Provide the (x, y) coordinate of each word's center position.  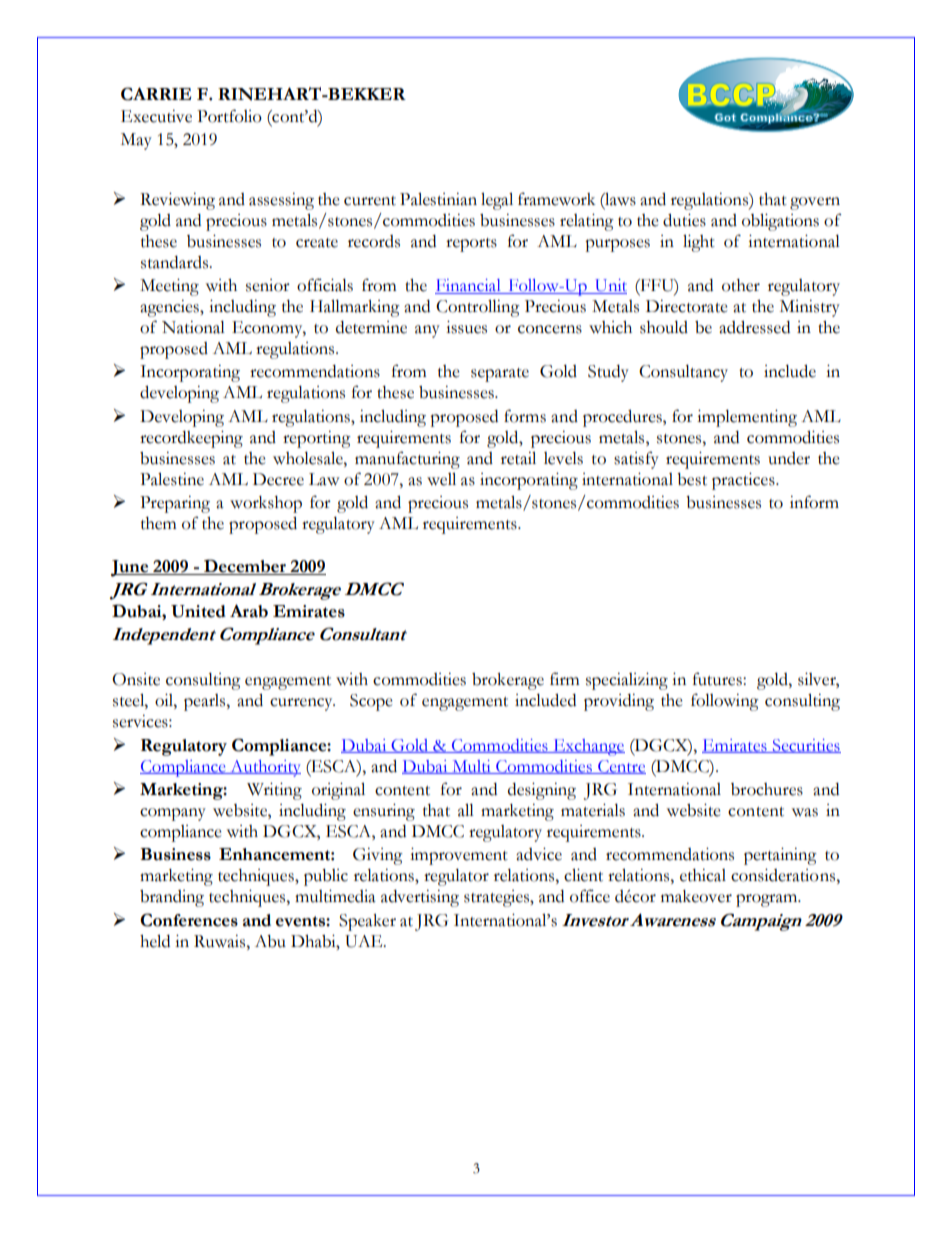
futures (718, 679)
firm (564, 678)
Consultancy (683, 373)
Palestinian (438, 199)
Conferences (189, 920)
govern (815, 203)
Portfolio (229, 116)
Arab (249, 611)
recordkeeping (191, 439)
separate (500, 375)
